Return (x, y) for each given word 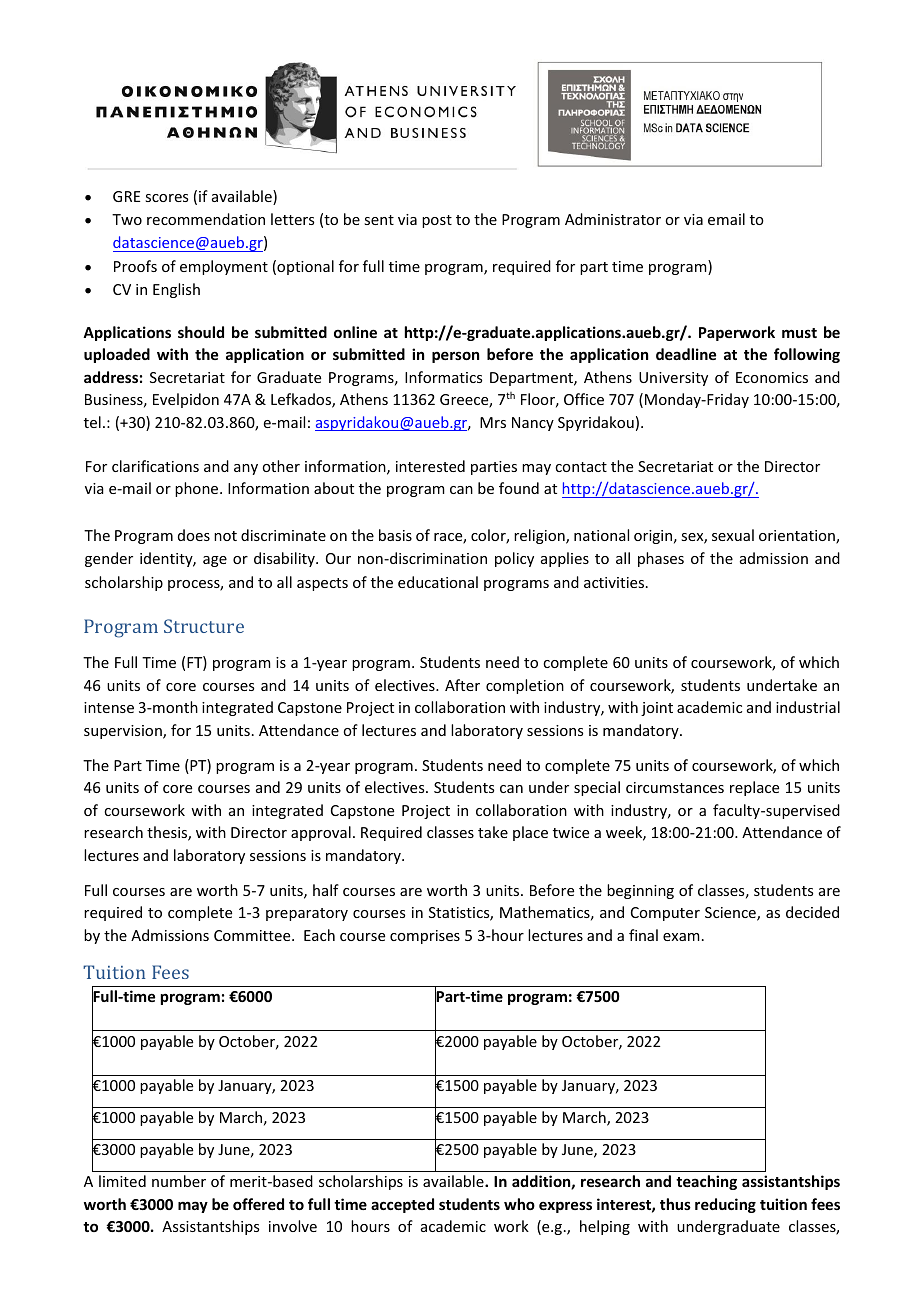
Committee (253, 935)
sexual (733, 535)
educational (438, 582)
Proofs (135, 266)
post (437, 221)
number (179, 1181)
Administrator (613, 219)
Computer (665, 914)
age (215, 561)
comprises (425, 937)
